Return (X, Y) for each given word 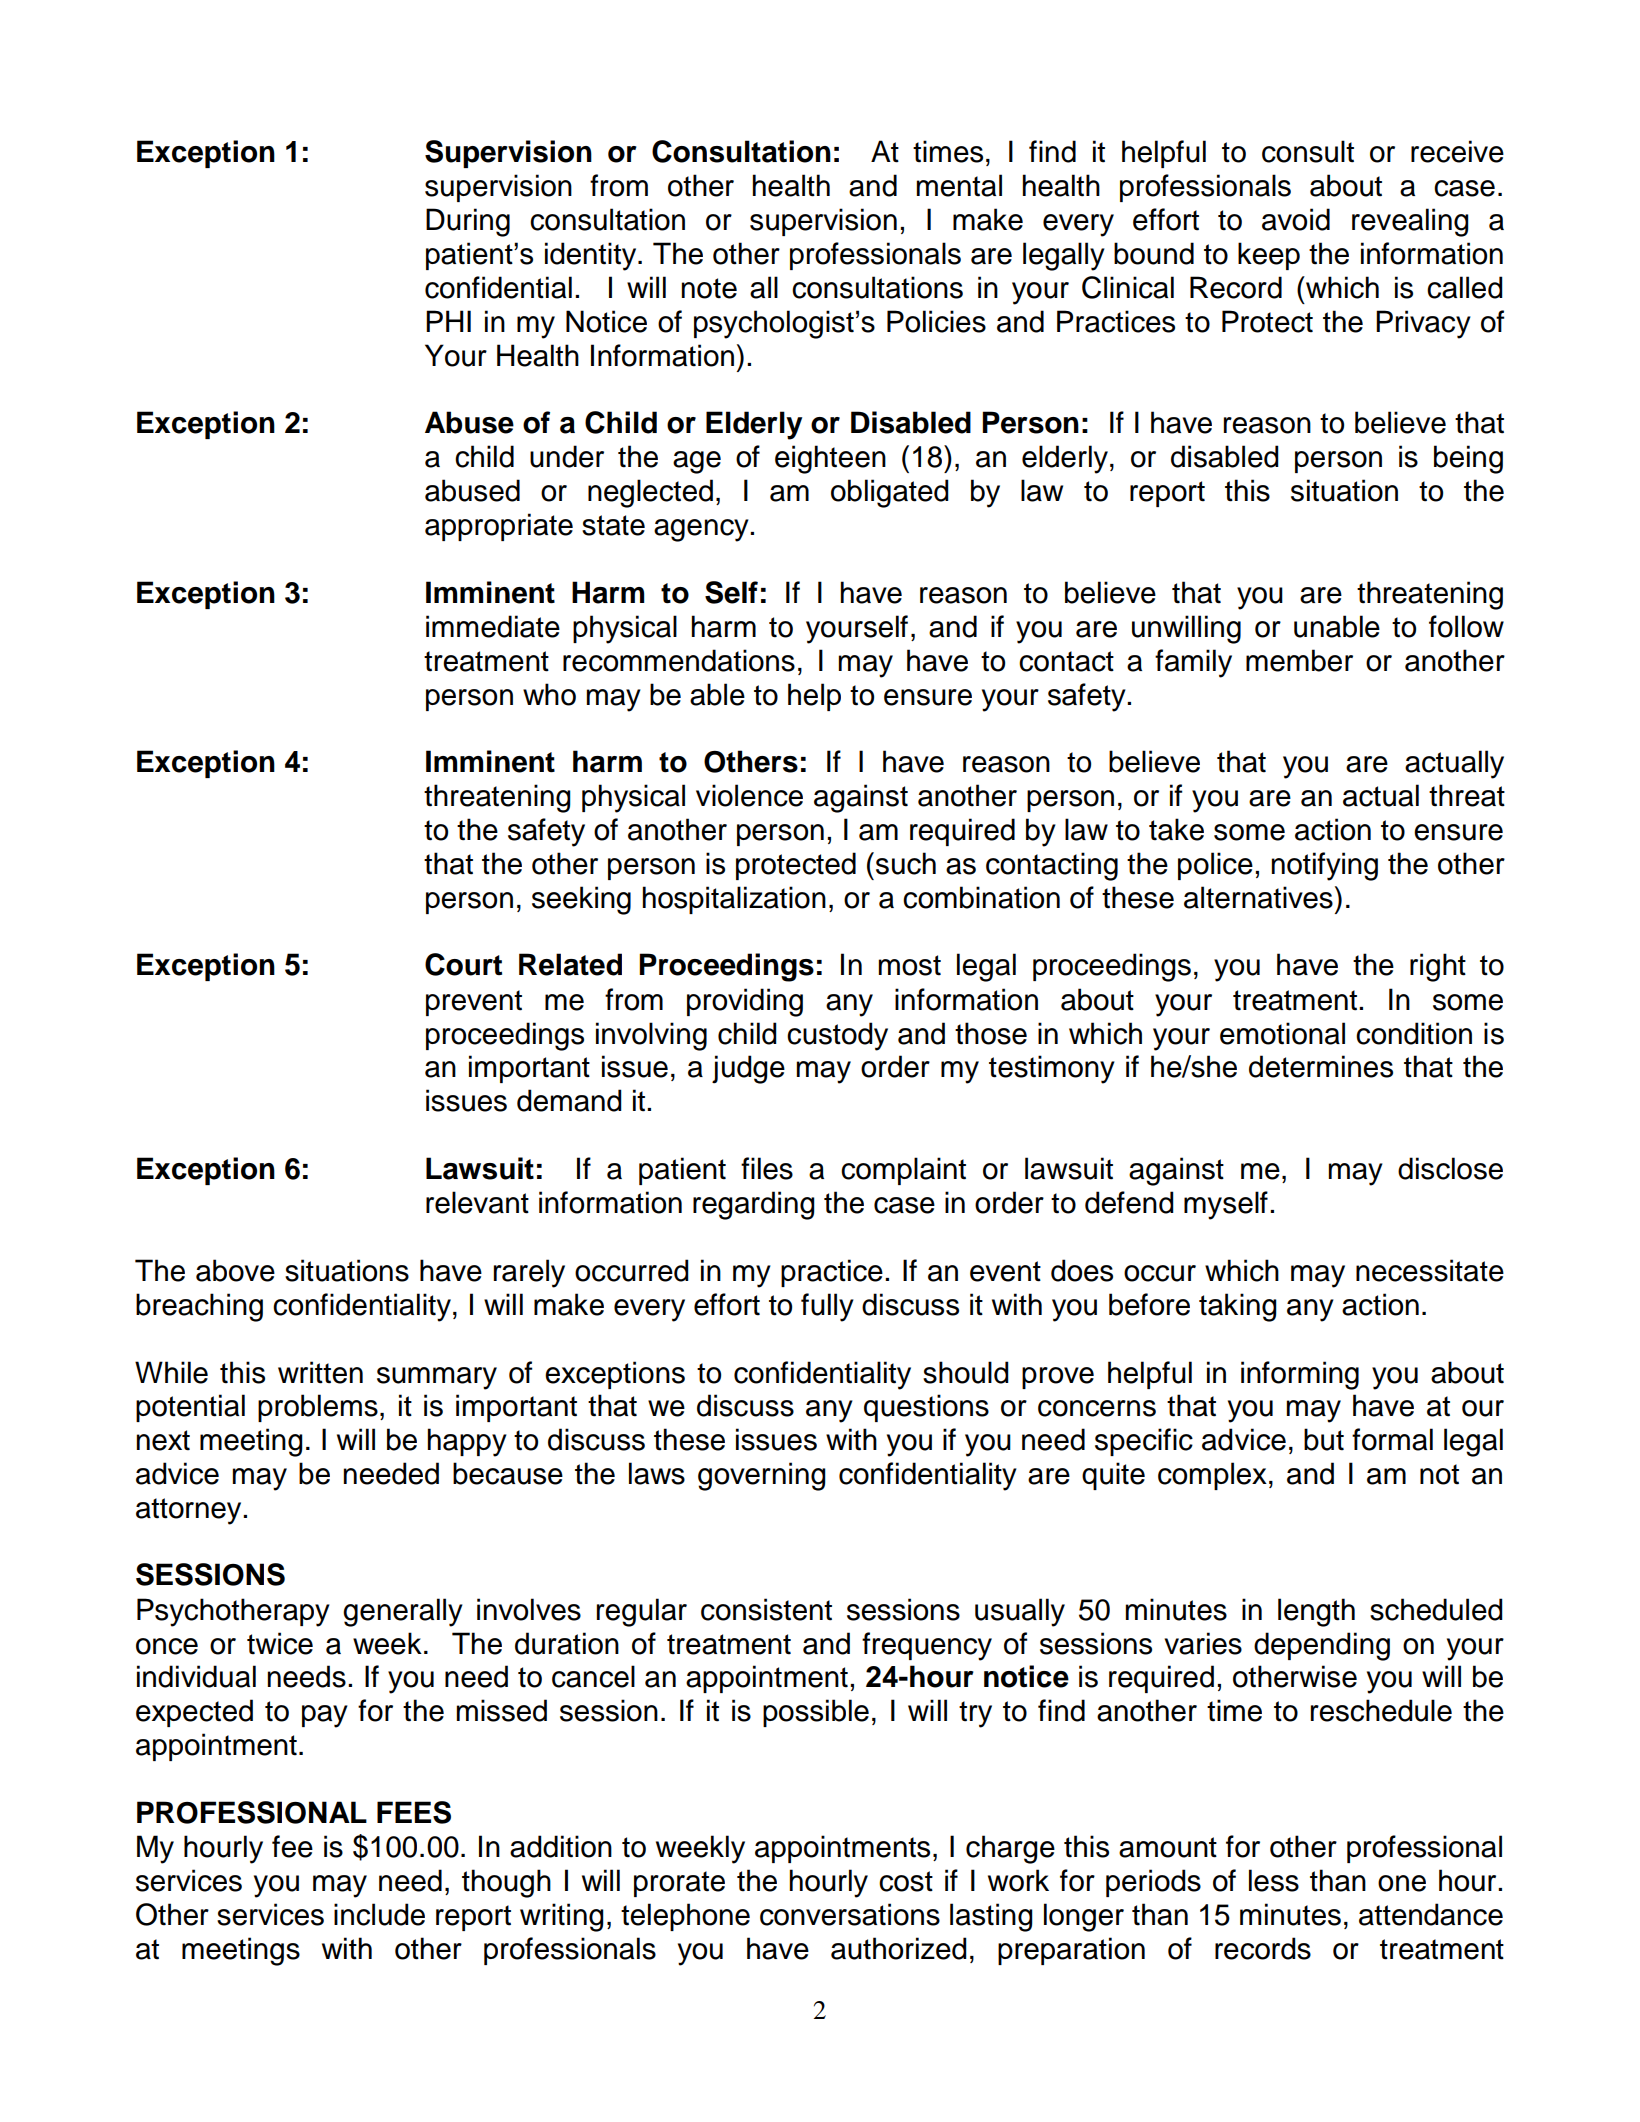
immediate (493, 626)
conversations (850, 1914)
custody (837, 1036)
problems (318, 1408)
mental (959, 185)
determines (1321, 1066)
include (379, 1914)
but (1324, 1439)
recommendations (679, 660)
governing (762, 1476)
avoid (1296, 219)
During (468, 222)
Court (463, 964)
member (1299, 660)
